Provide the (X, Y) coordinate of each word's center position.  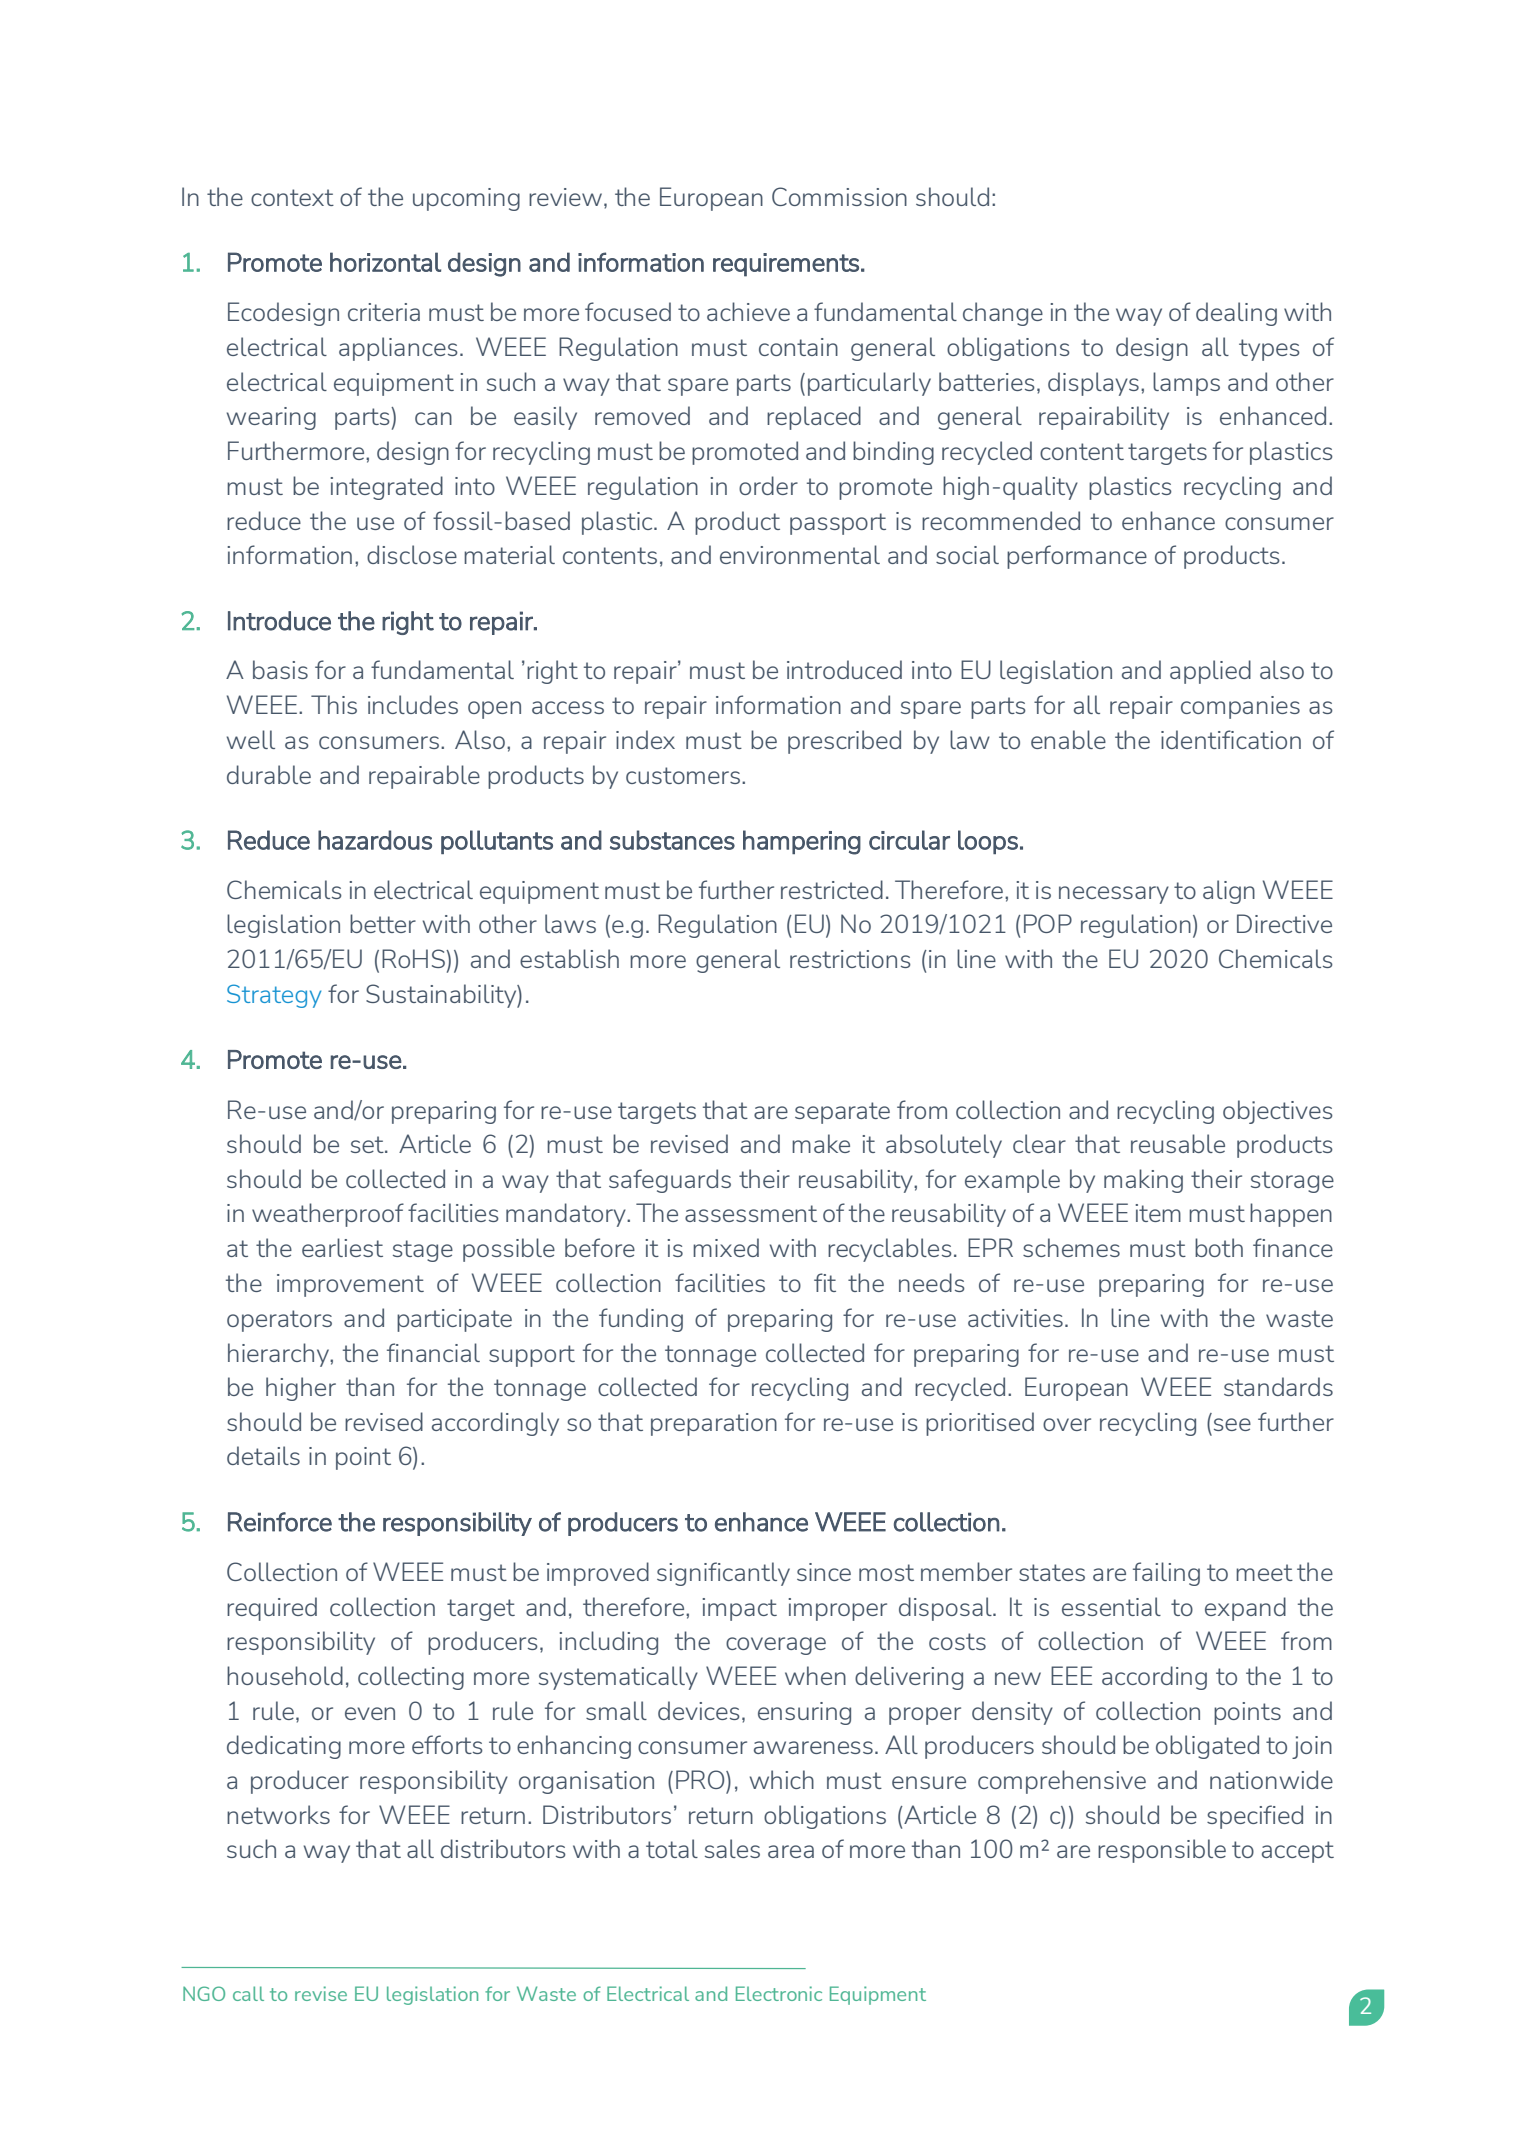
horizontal (385, 262)
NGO (204, 1993)
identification (1231, 739)
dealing (1236, 314)
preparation (714, 1424)
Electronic (779, 1993)
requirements (786, 265)
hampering (802, 842)
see (1232, 1424)
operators (279, 1321)
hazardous (375, 840)
